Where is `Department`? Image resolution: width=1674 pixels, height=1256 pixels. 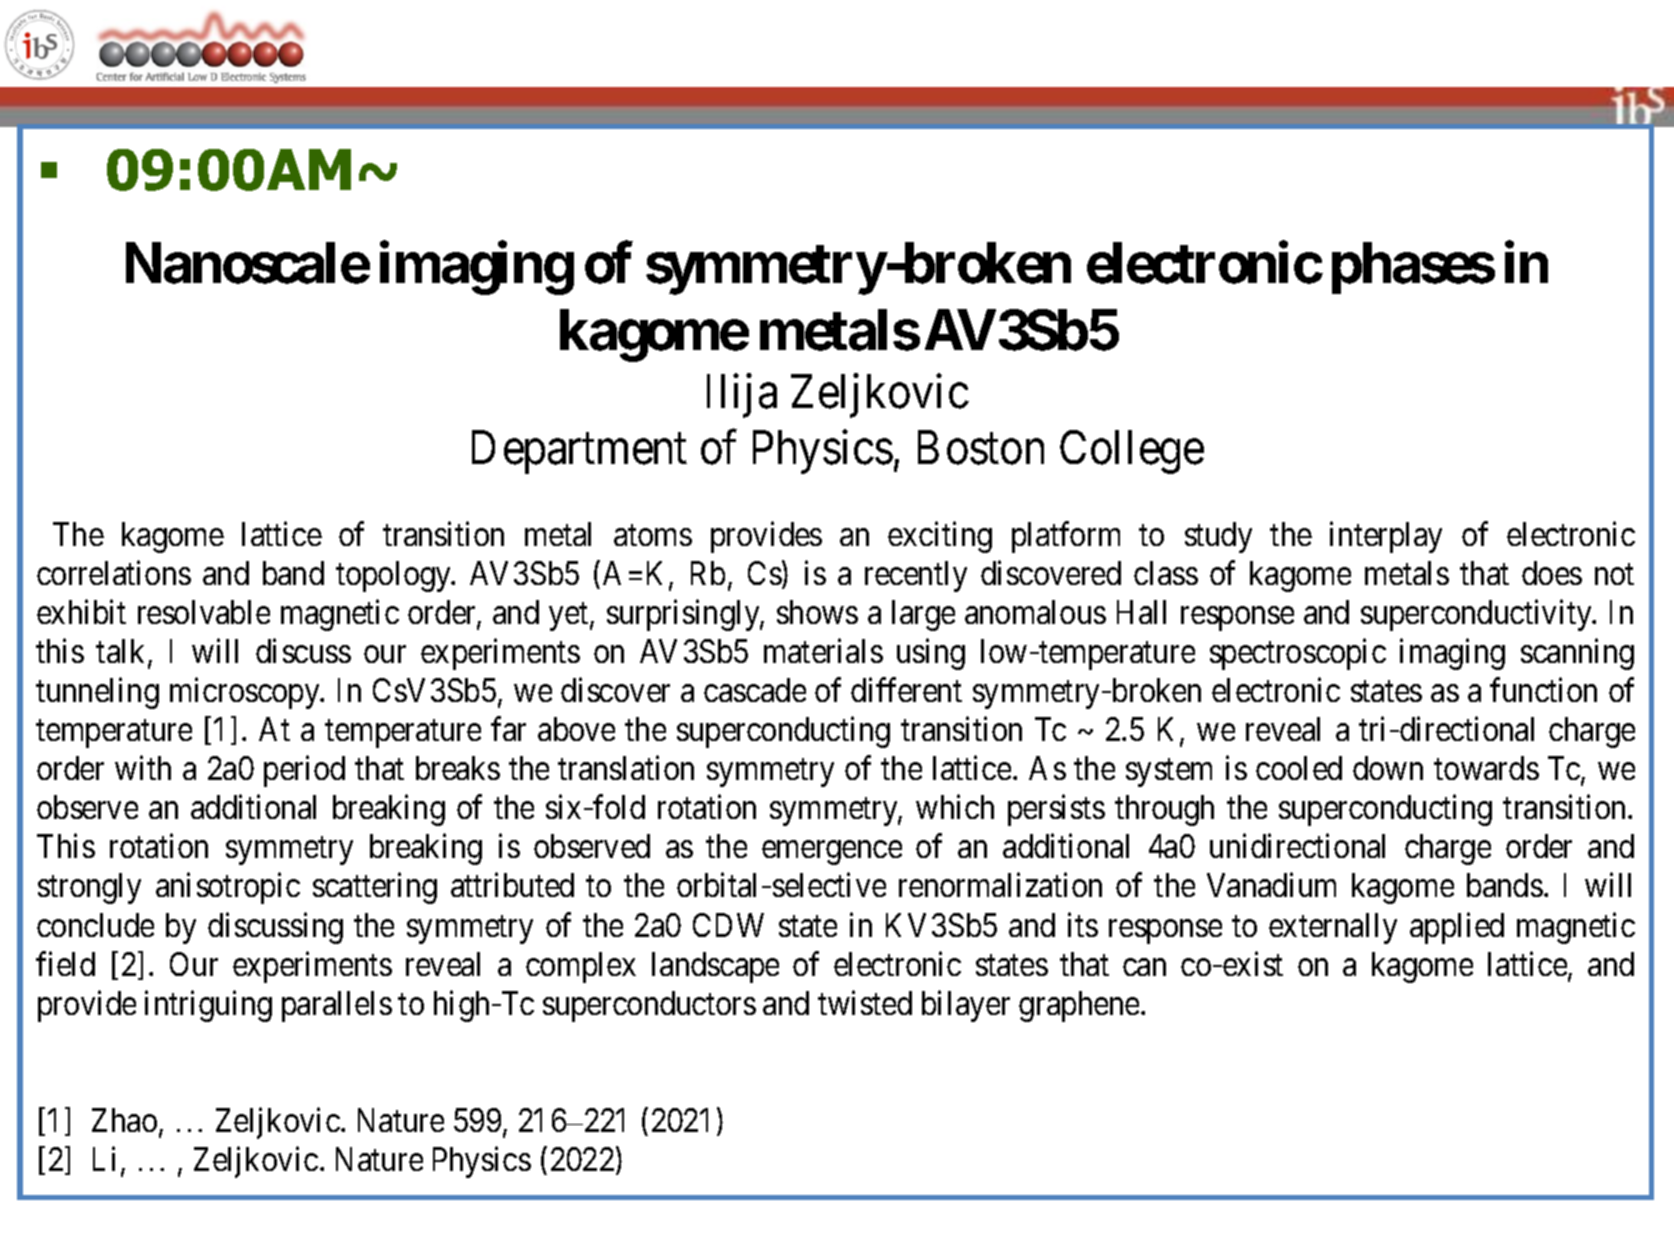
Department is located at coordinates (579, 452).
